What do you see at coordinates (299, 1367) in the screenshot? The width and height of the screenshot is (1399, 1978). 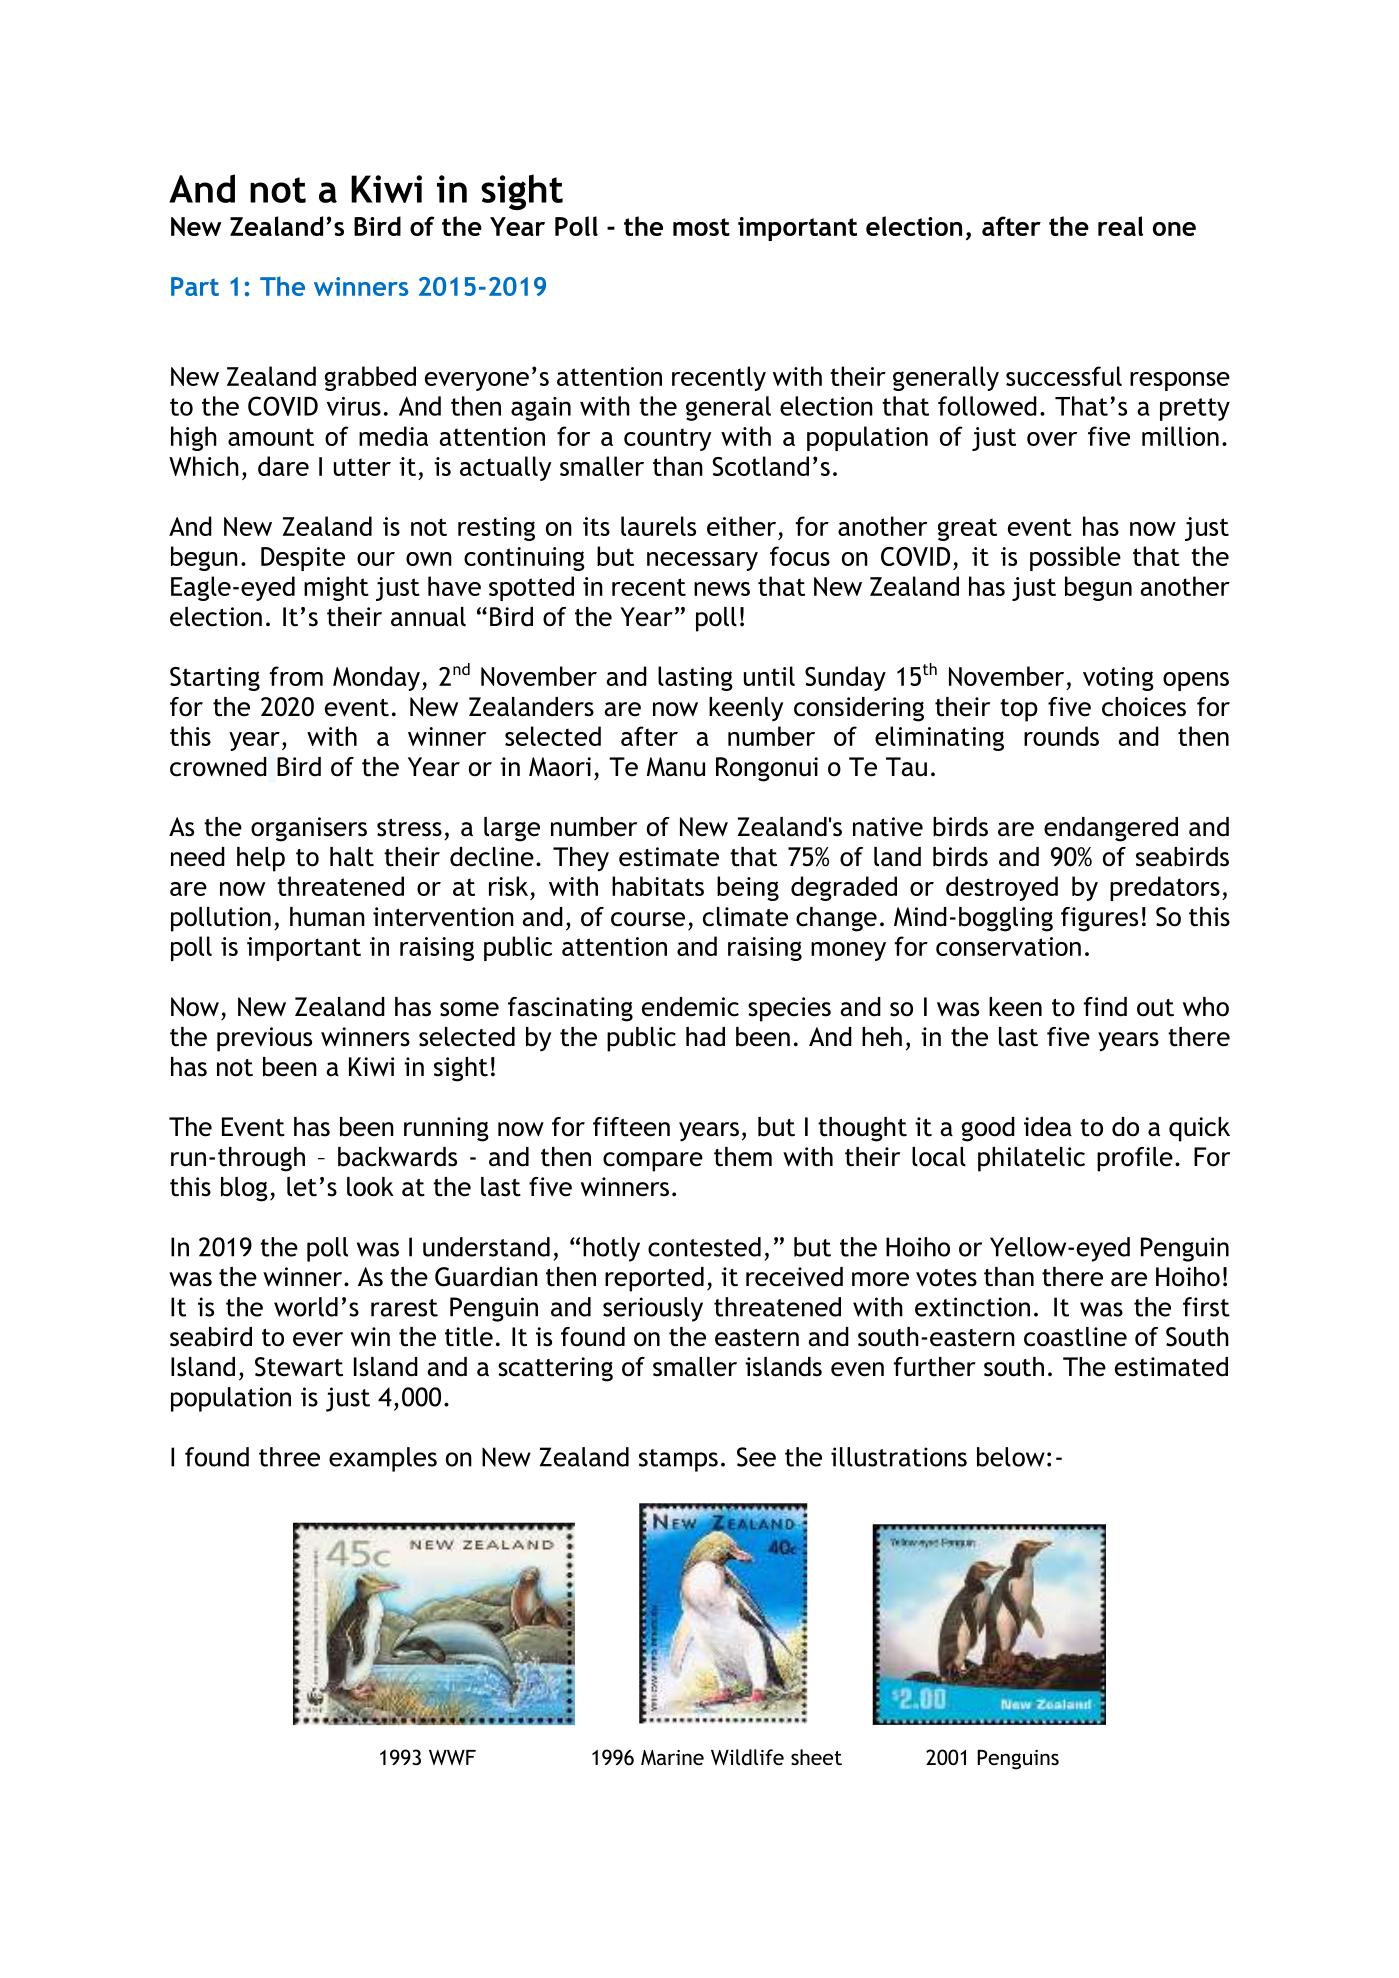 I see `Stewart` at bounding box center [299, 1367].
